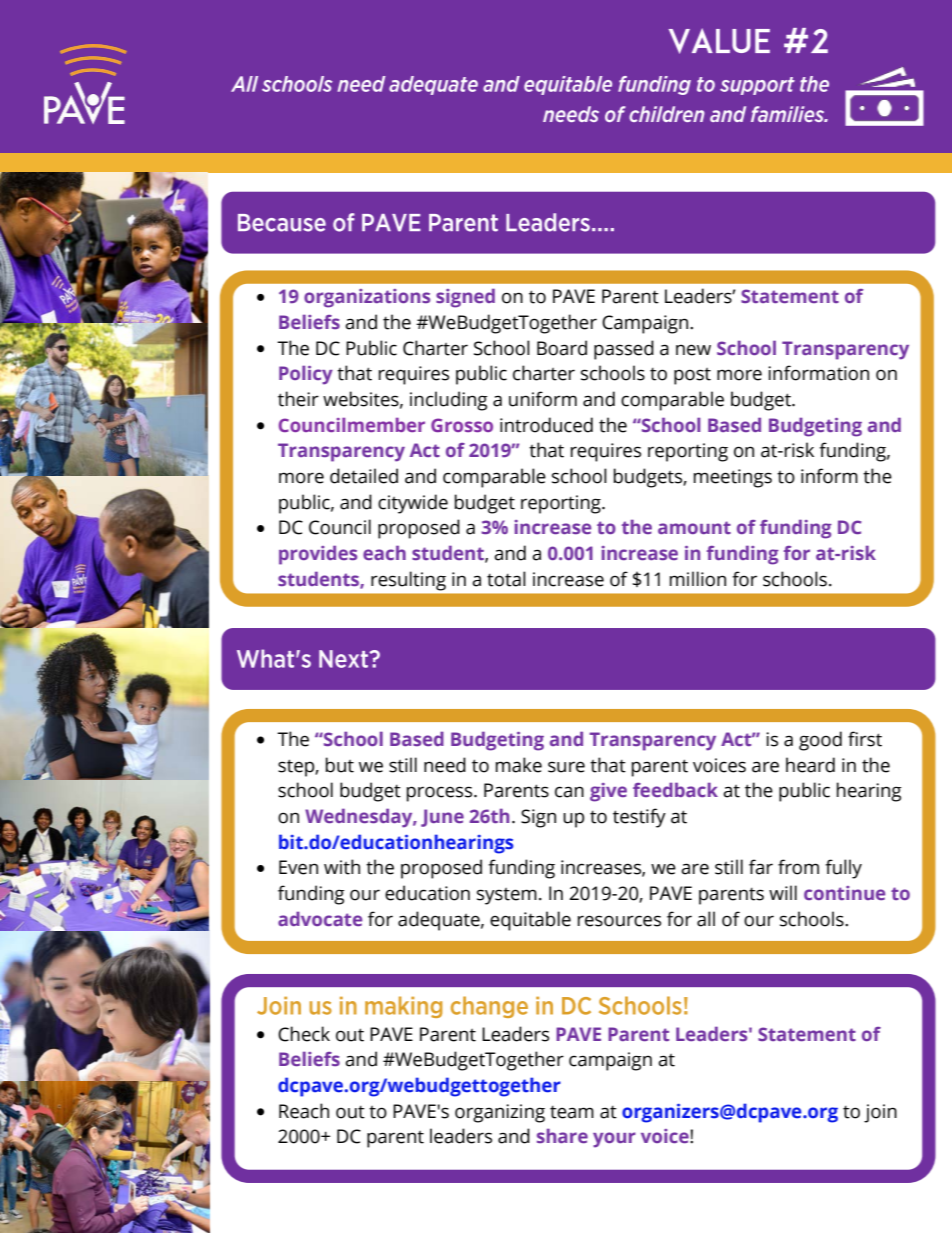  I want to click on new, so click(693, 350).
